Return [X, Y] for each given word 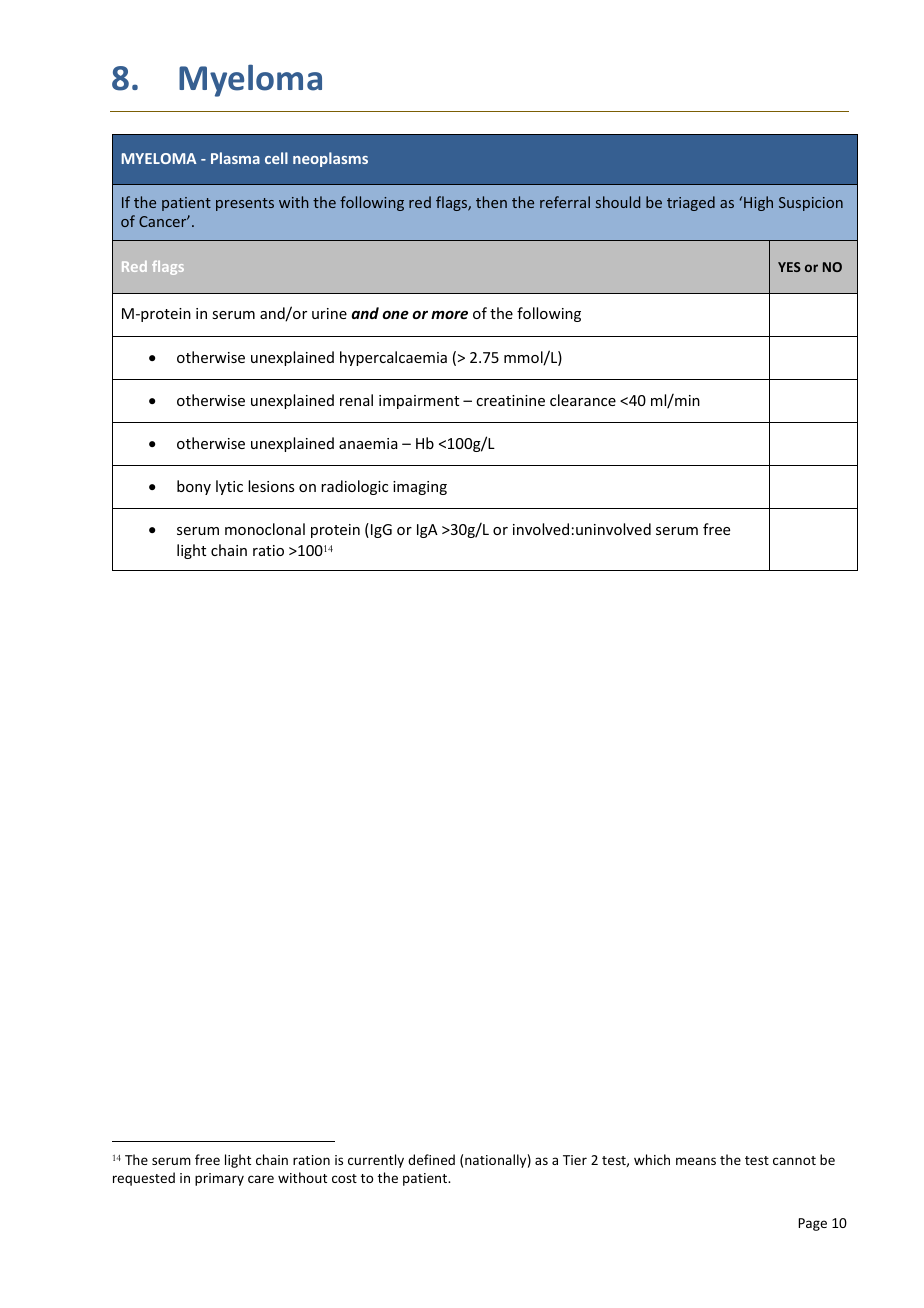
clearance [583, 400]
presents [245, 204]
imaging [420, 488]
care [261, 1179]
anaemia [368, 443]
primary [219, 1179]
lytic [229, 487]
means [696, 1161]
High [758, 203]
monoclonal [265, 529]
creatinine [510, 400]
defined [431, 1159]
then [491, 202]
